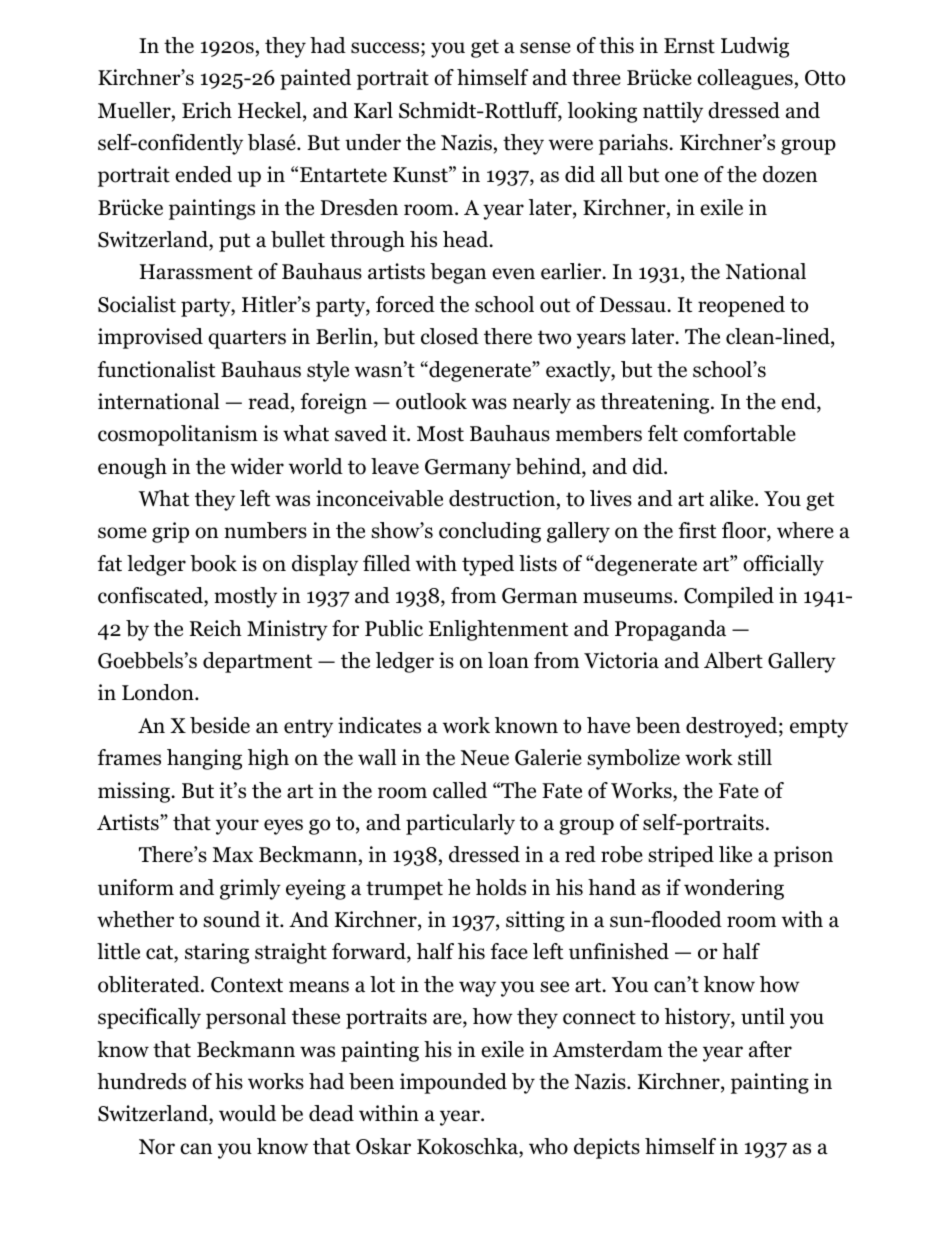  What do you see at coordinates (247, 1113) in the document?
I see `would` at bounding box center [247, 1113].
